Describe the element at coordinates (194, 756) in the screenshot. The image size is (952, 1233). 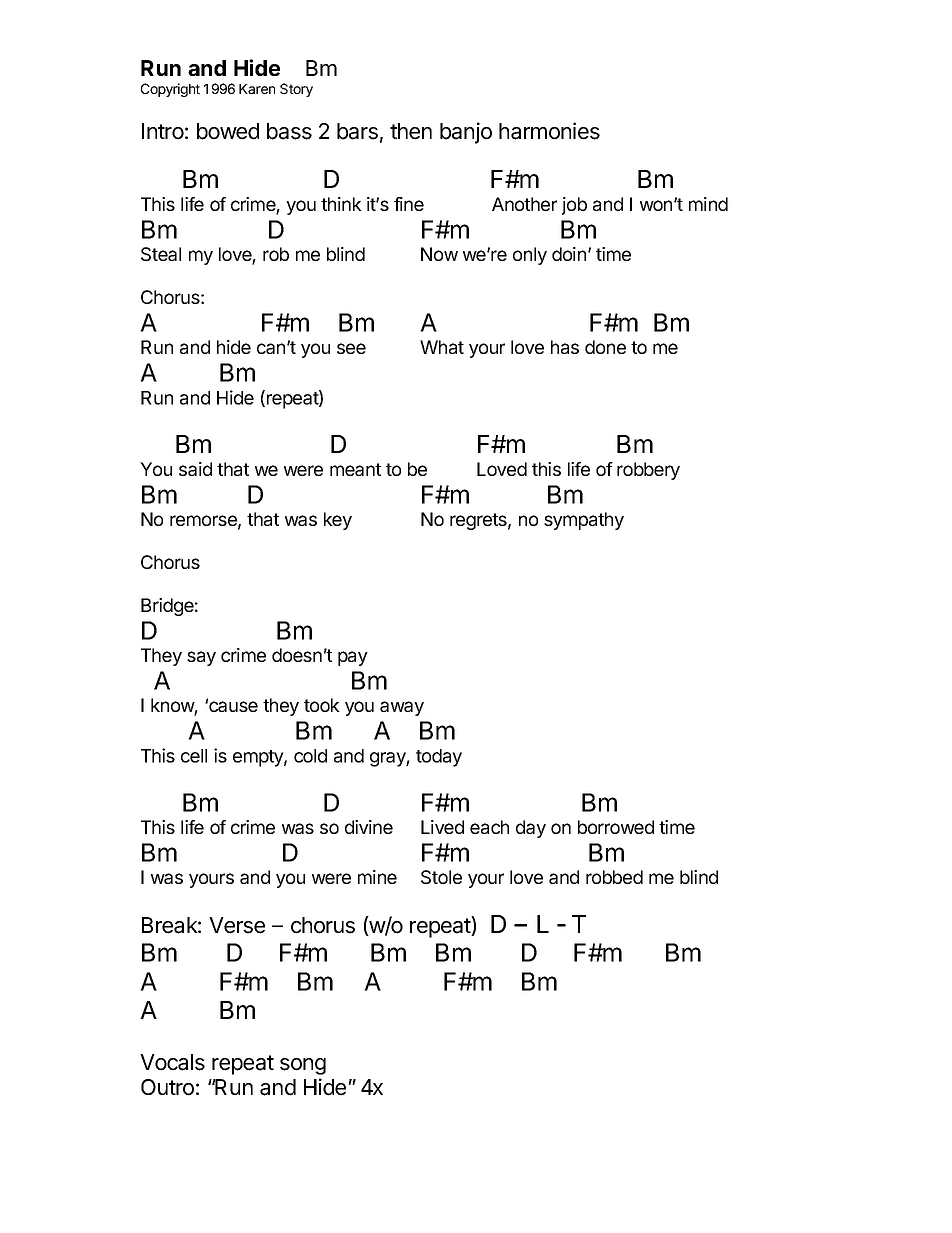
I see `cell` at that location.
